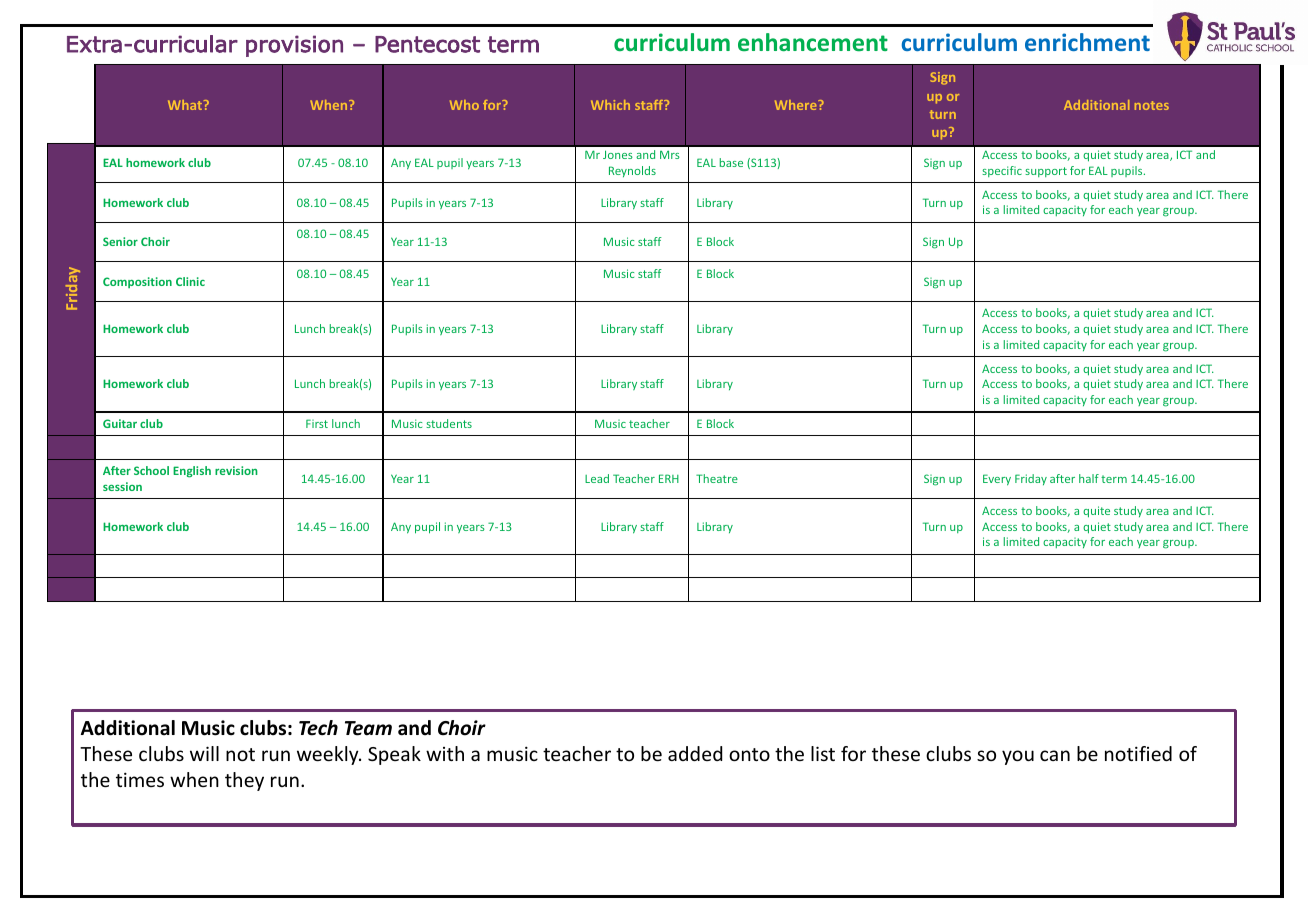  Describe the element at coordinates (1096, 512) in the document. I see `quite` at that location.
